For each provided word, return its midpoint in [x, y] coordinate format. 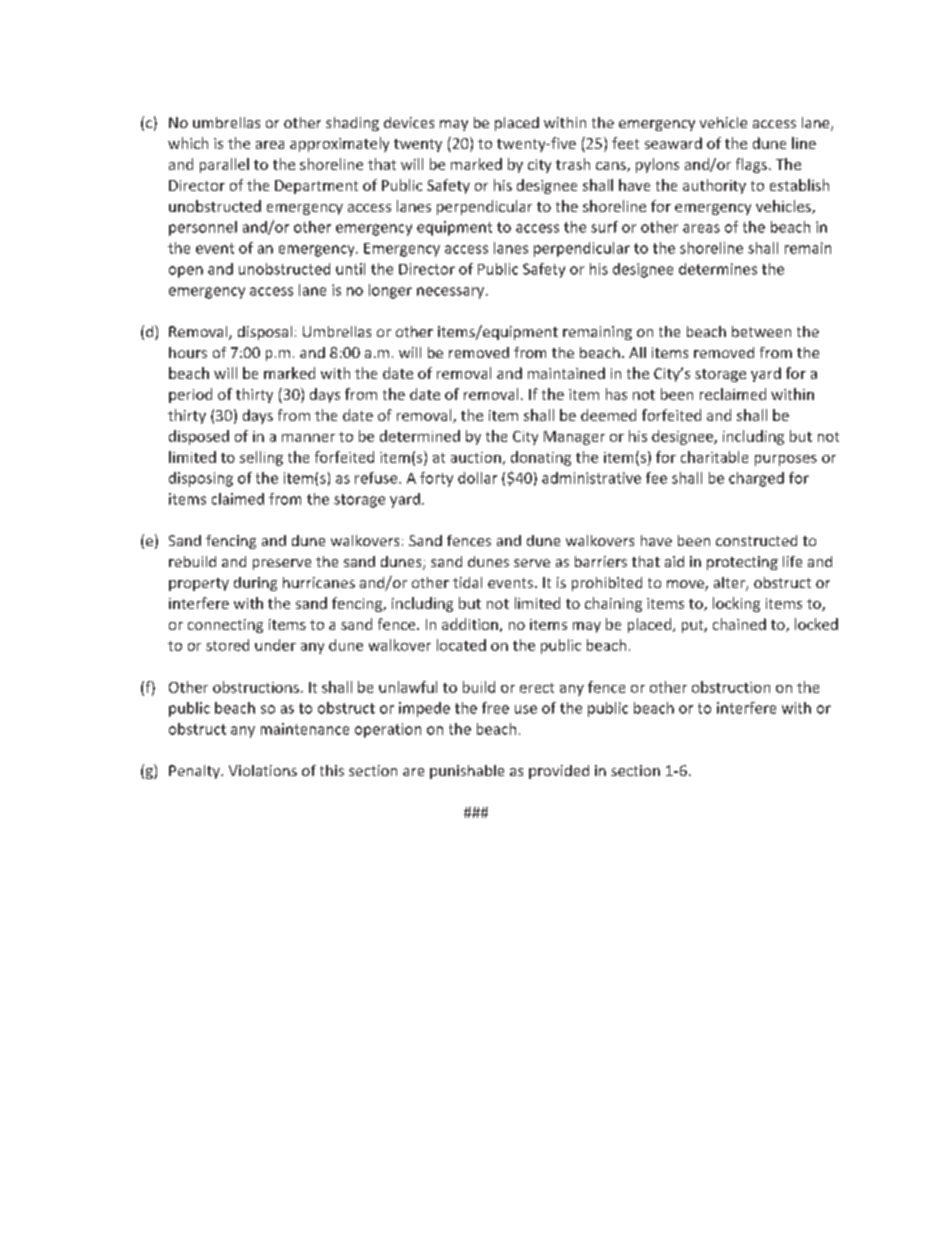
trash [573, 164]
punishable [467, 772]
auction [476, 457]
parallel [224, 165]
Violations [263, 770]
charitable [714, 457]
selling [261, 458]
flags [751, 165]
